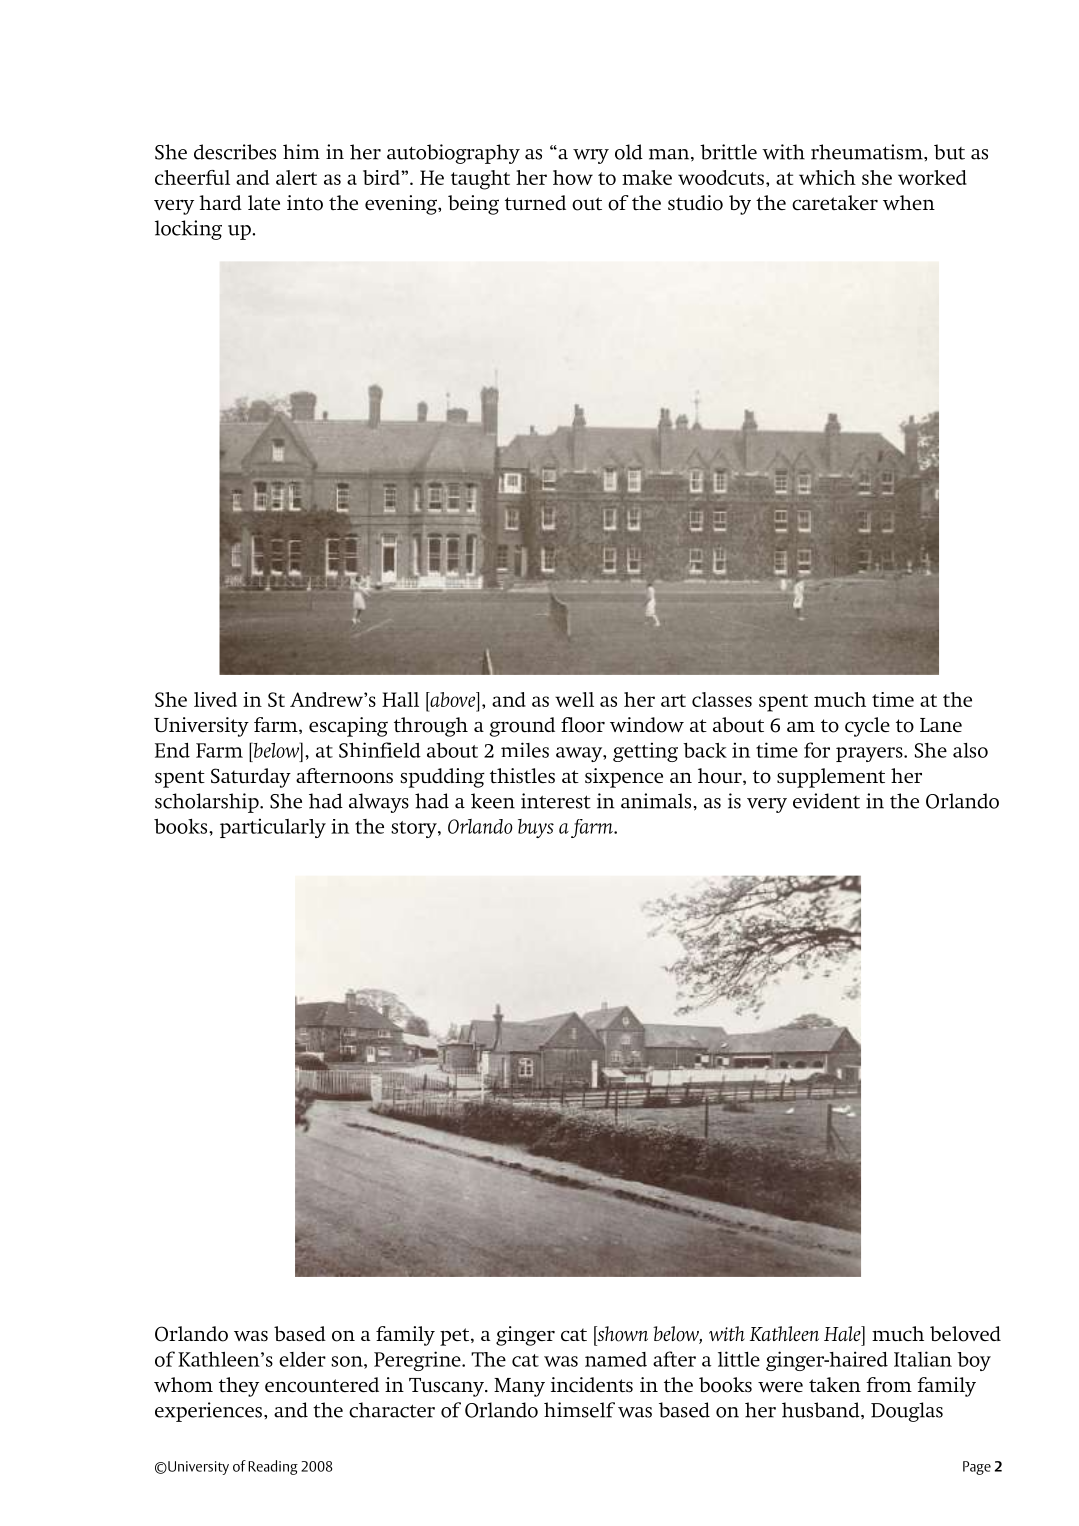 This screenshot has width=1079, height=1526. What do you see at coordinates (273, 828) in the screenshot?
I see `particularly` at bounding box center [273, 828].
